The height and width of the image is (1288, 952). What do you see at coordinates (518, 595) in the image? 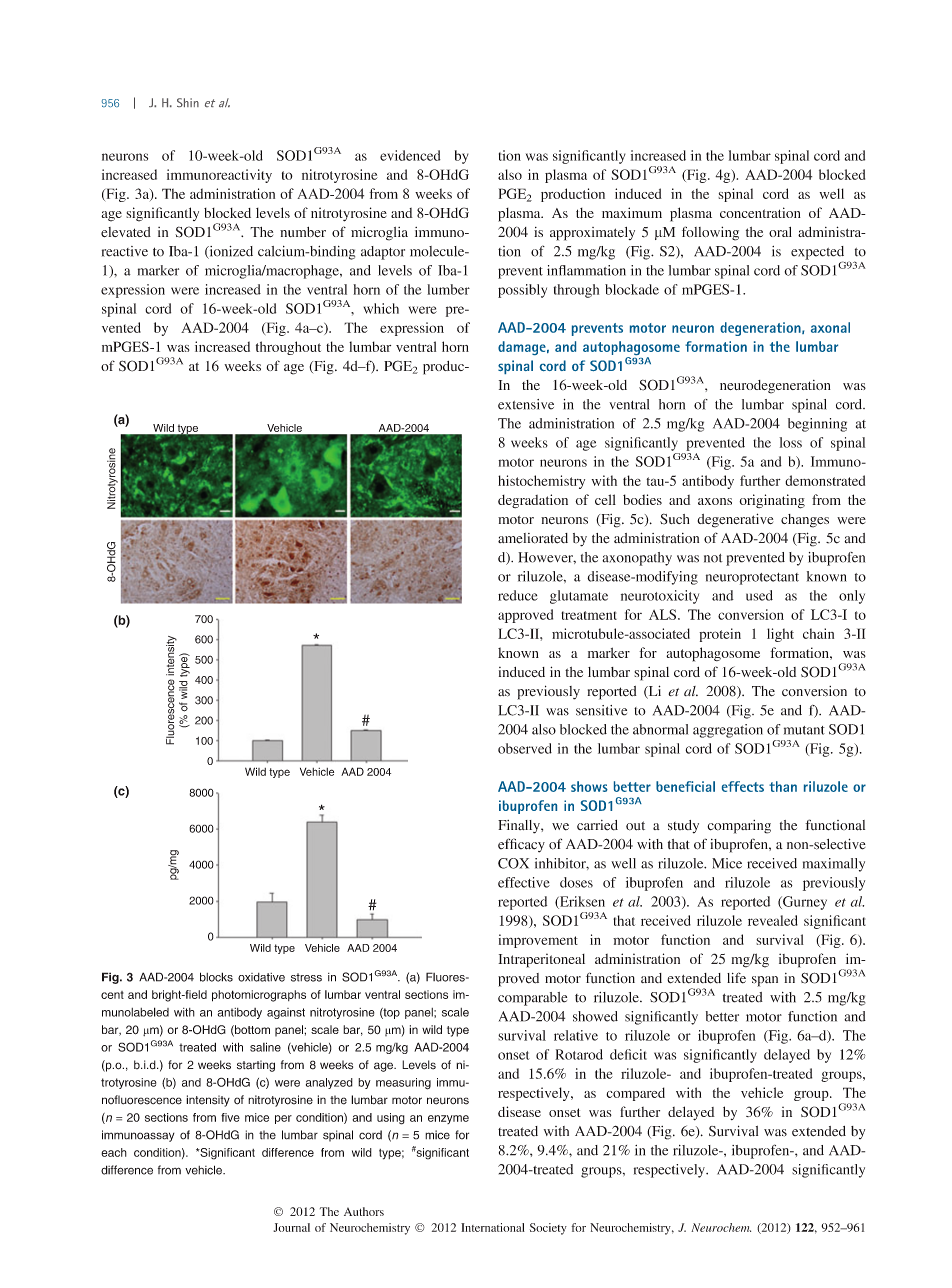
I see `reduce` at bounding box center [518, 595].
